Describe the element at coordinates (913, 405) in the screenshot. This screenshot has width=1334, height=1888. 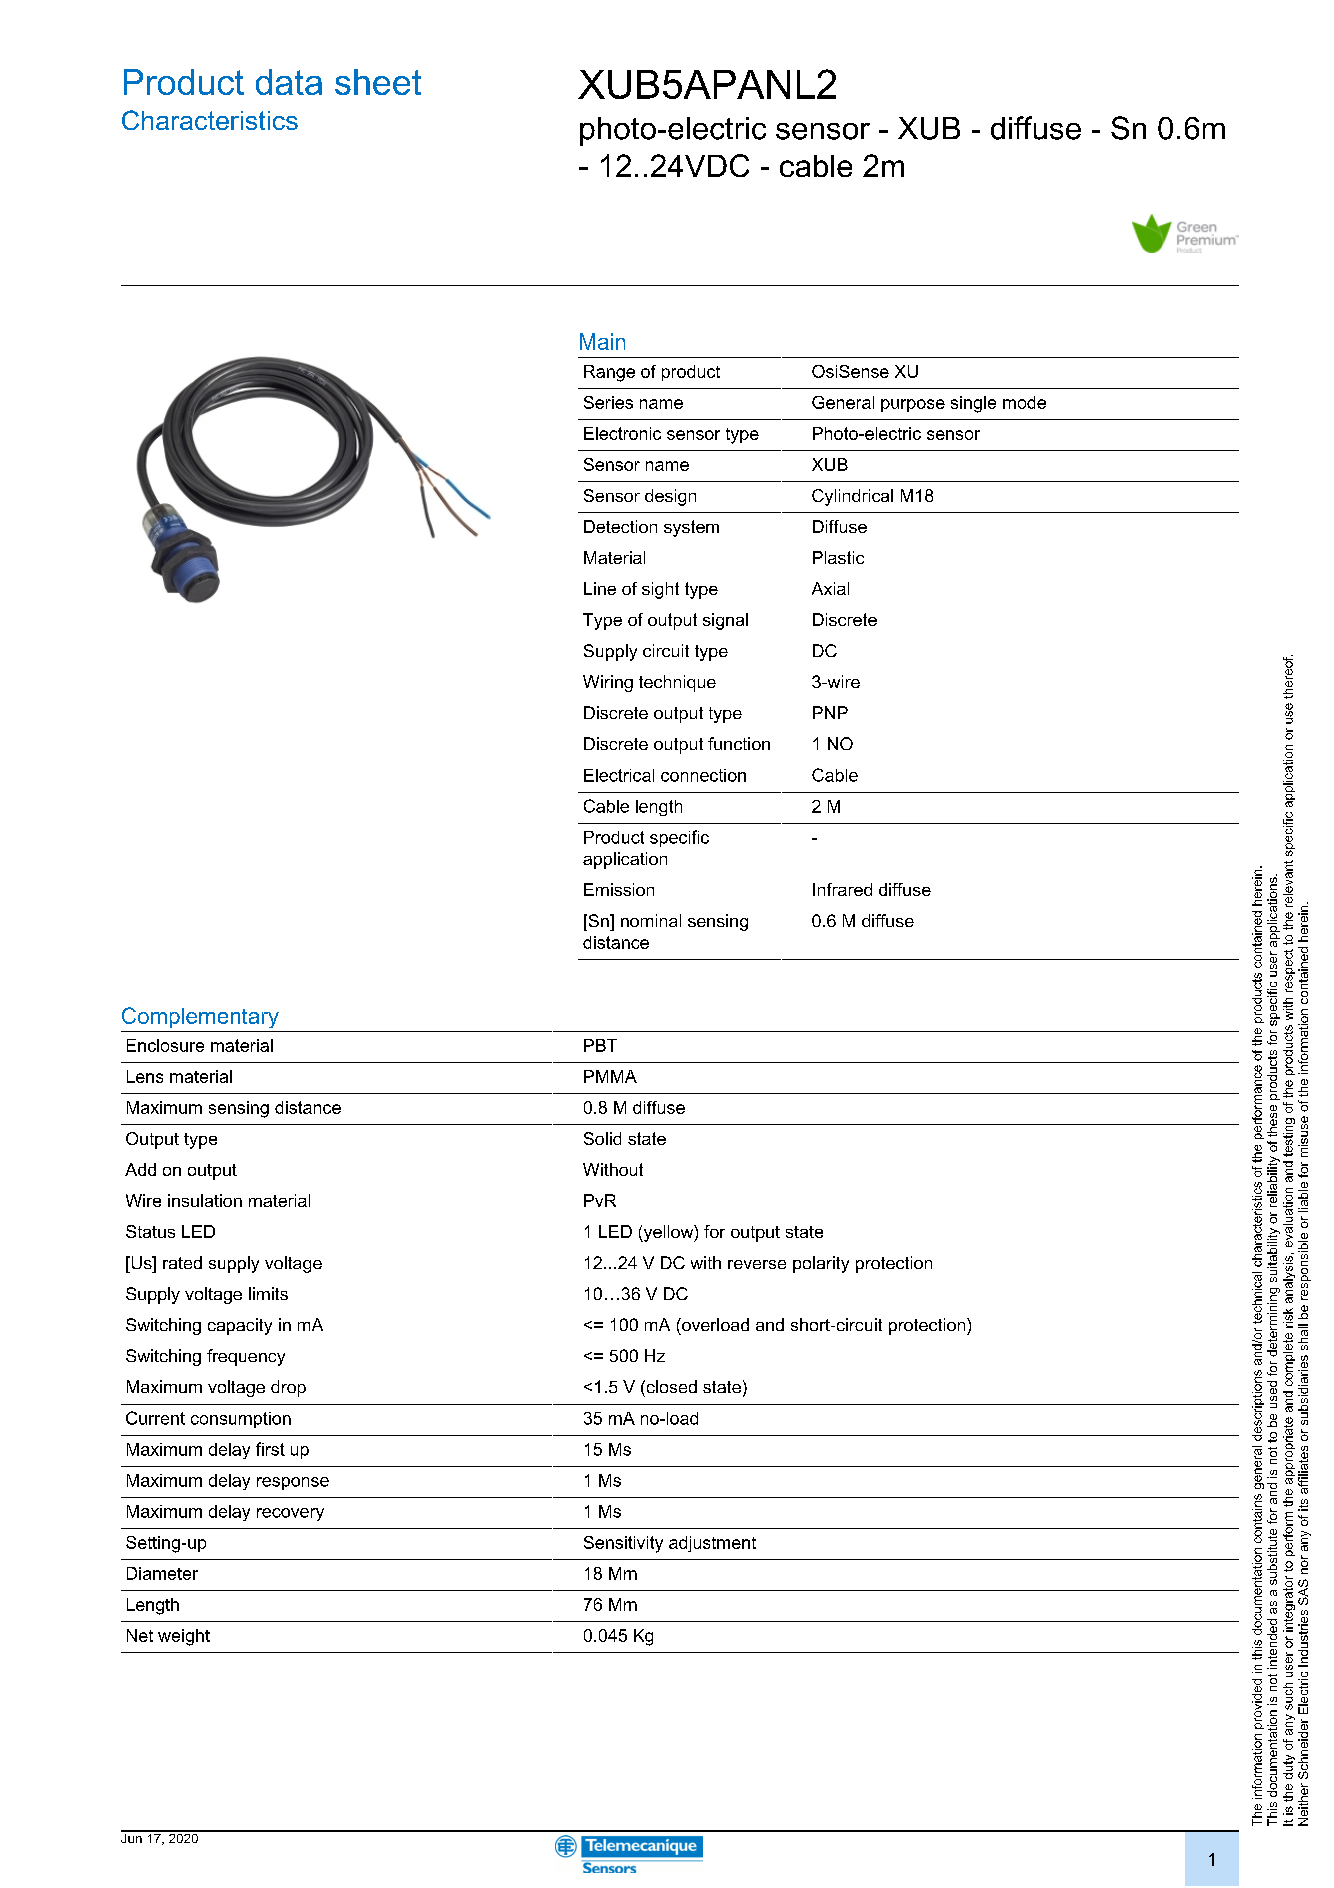
I see `purpose` at that location.
